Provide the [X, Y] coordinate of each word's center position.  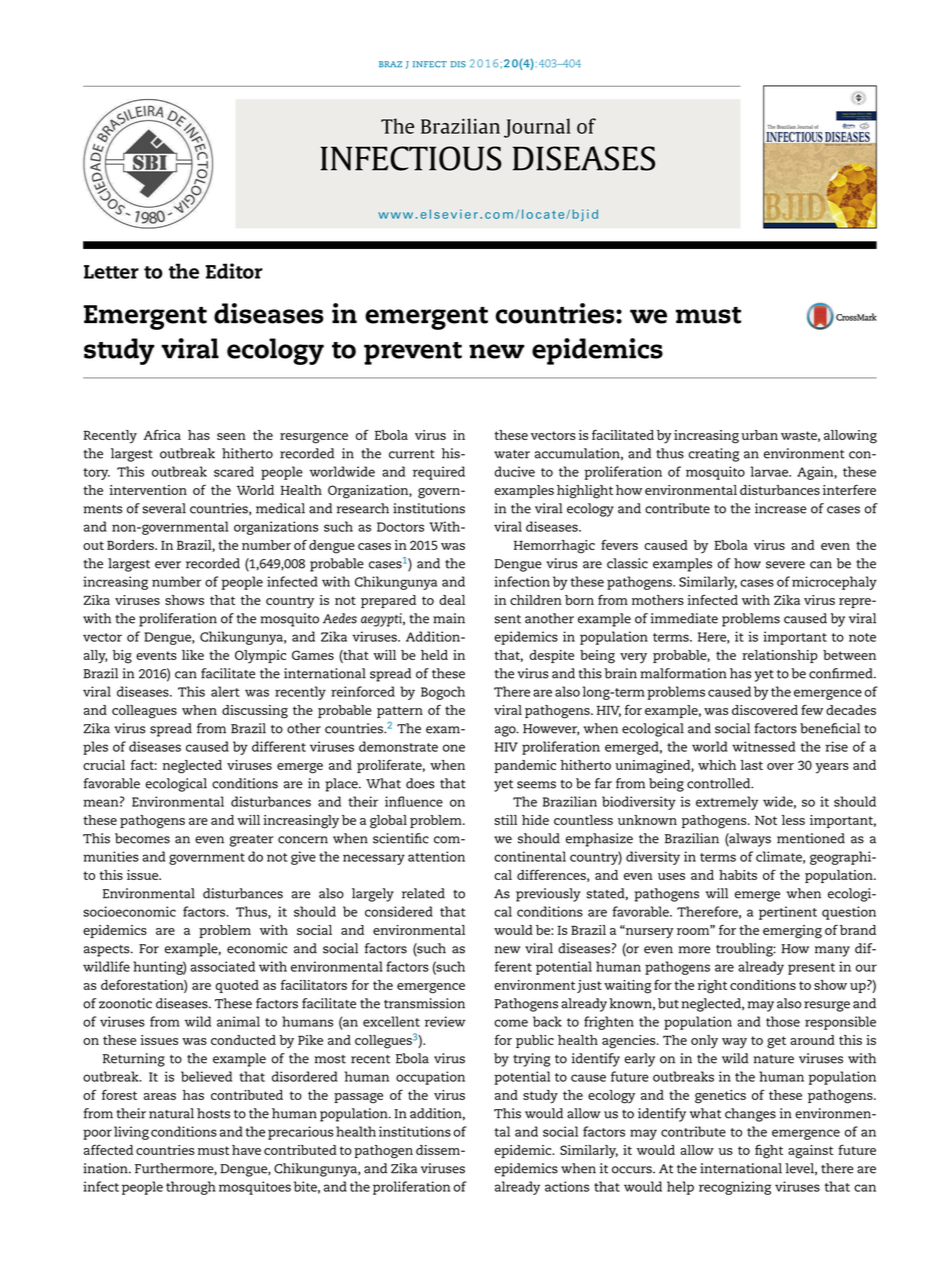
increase [781, 508]
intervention [148, 490]
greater [252, 841]
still [506, 820]
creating [713, 455]
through [191, 1188]
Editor [234, 271]
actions [567, 1186]
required [439, 473]
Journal [537, 128]
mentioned [811, 838]
